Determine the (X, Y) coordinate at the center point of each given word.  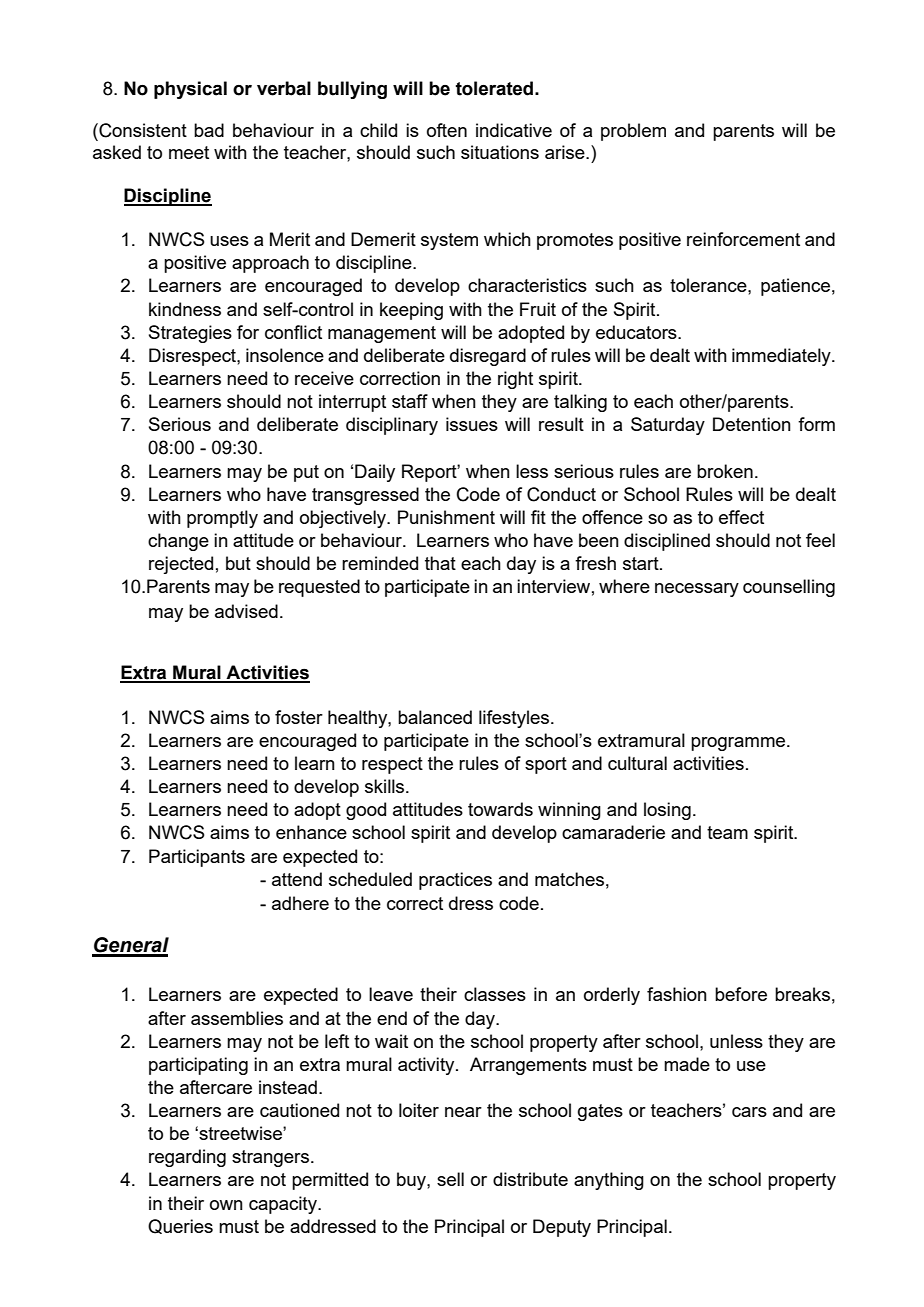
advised (246, 611)
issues (472, 424)
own (226, 1205)
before (741, 994)
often (447, 130)
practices (455, 881)
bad (209, 130)
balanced (435, 717)
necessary (697, 590)
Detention (752, 424)
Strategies (190, 334)
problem (633, 132)
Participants (197, 858)
